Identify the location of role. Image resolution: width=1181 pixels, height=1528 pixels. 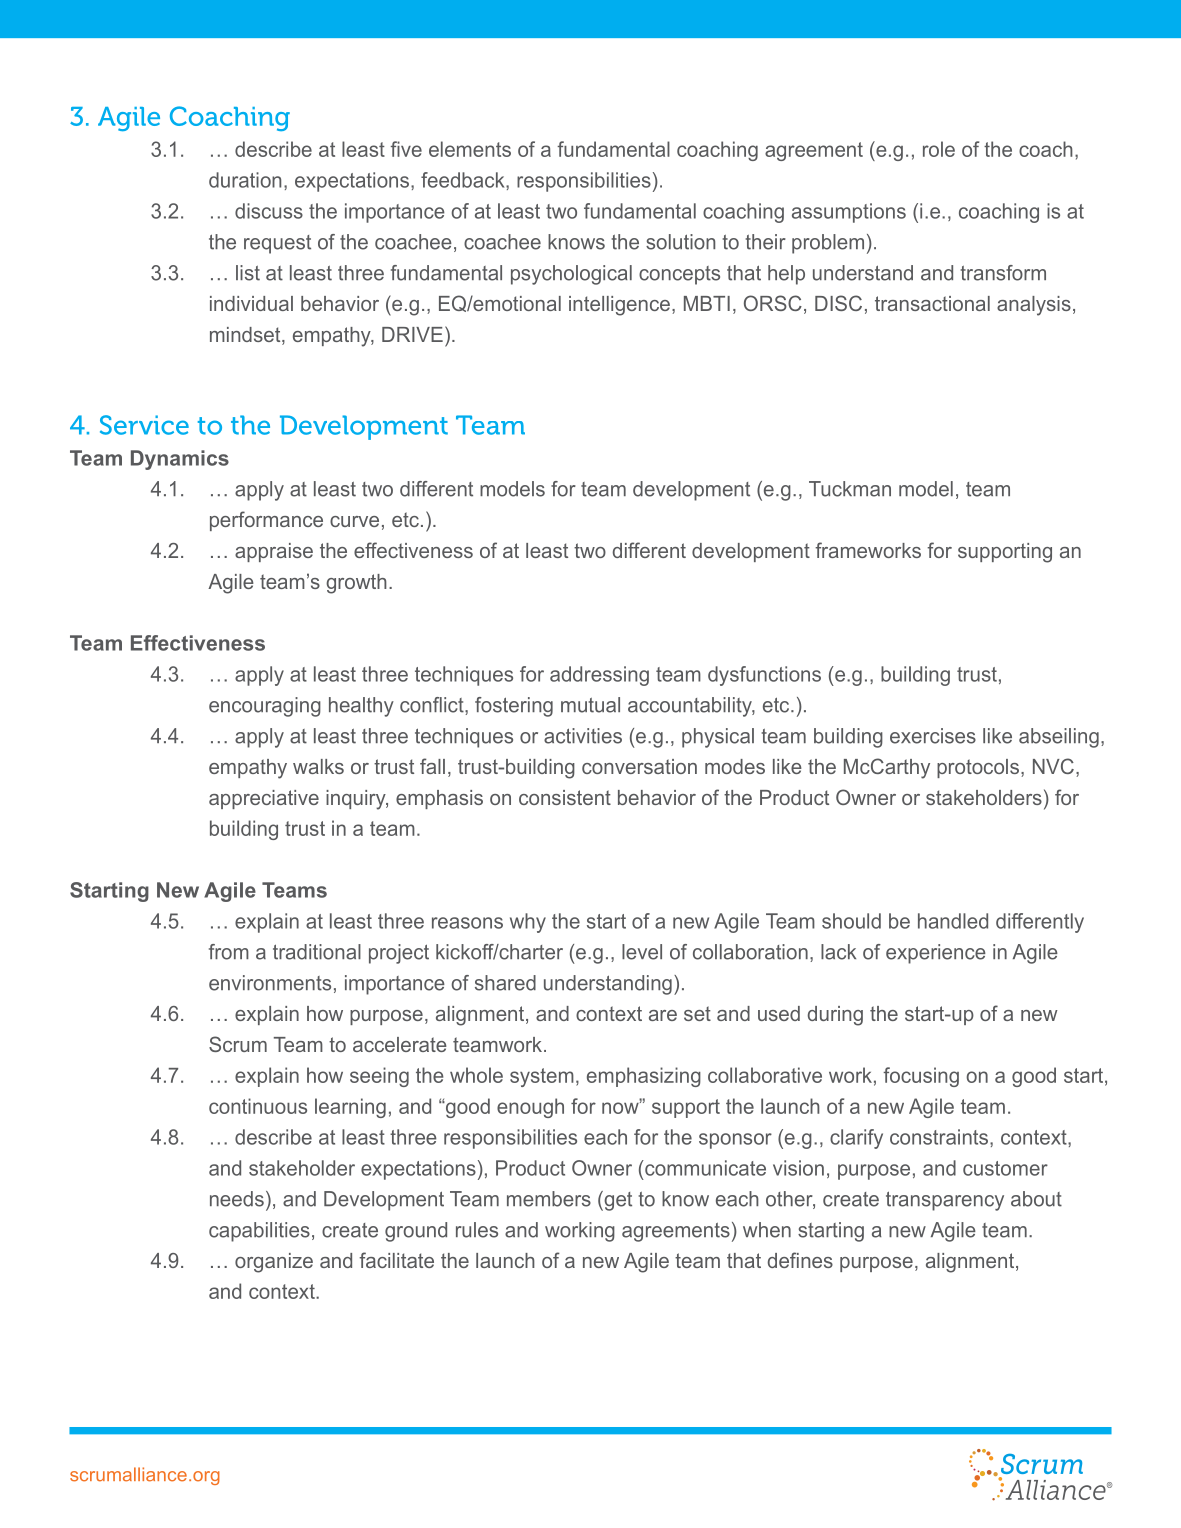
(939, 149).
